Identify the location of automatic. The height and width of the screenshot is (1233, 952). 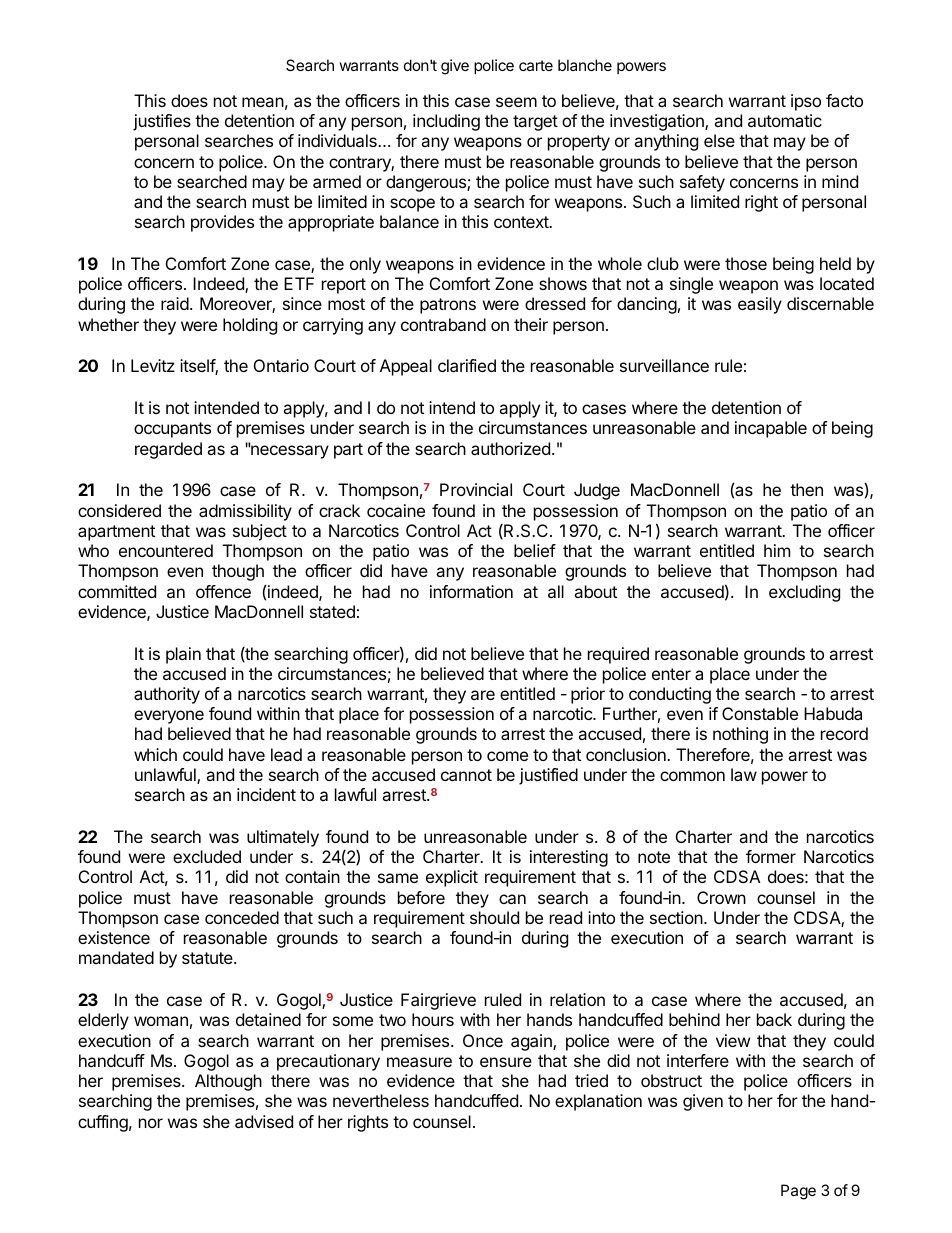
(785, 120).
